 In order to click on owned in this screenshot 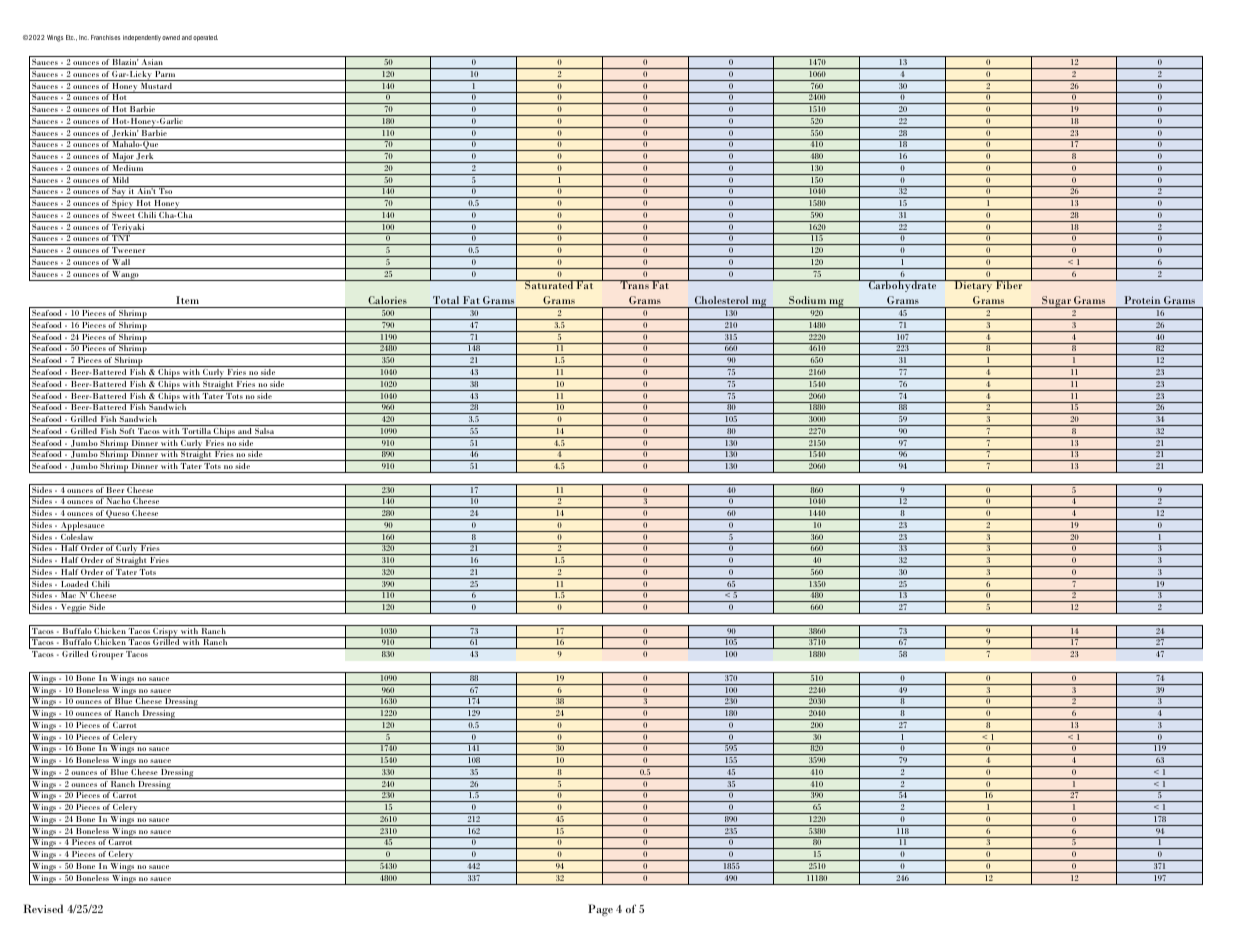, I will do `click(171, 37)`.
